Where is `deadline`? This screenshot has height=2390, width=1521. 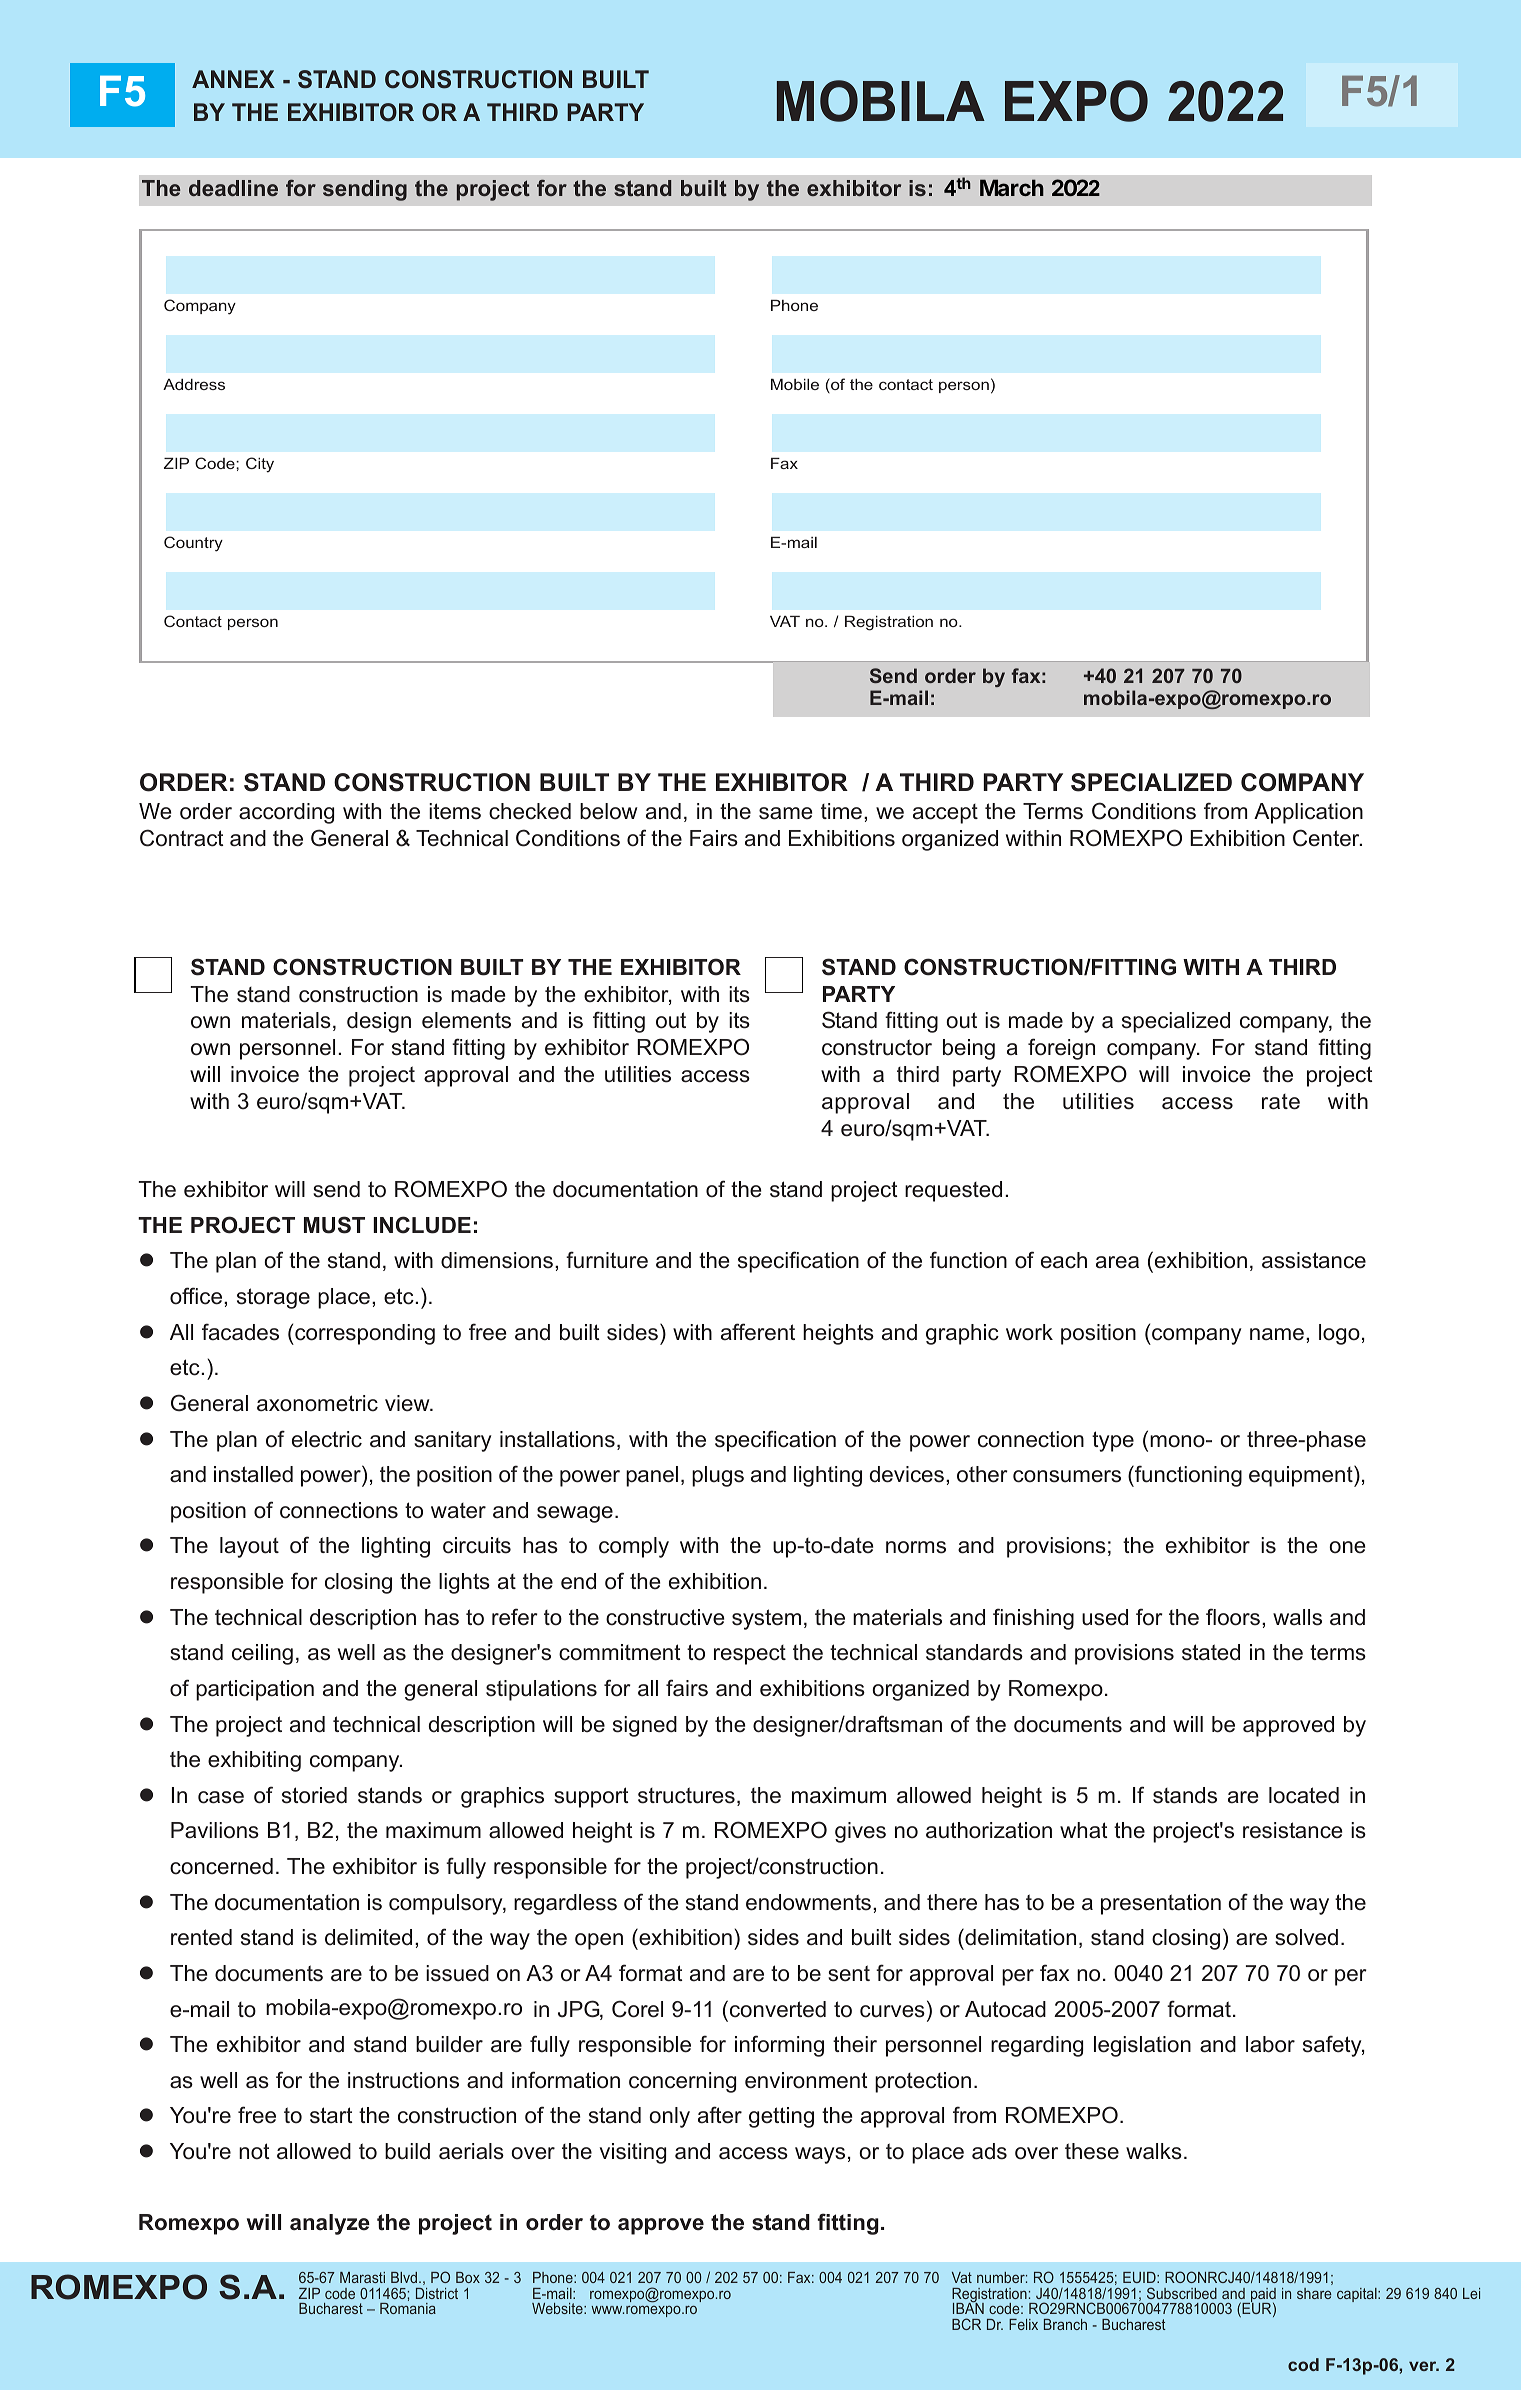 deadline is located at coordinates (233, 188).
